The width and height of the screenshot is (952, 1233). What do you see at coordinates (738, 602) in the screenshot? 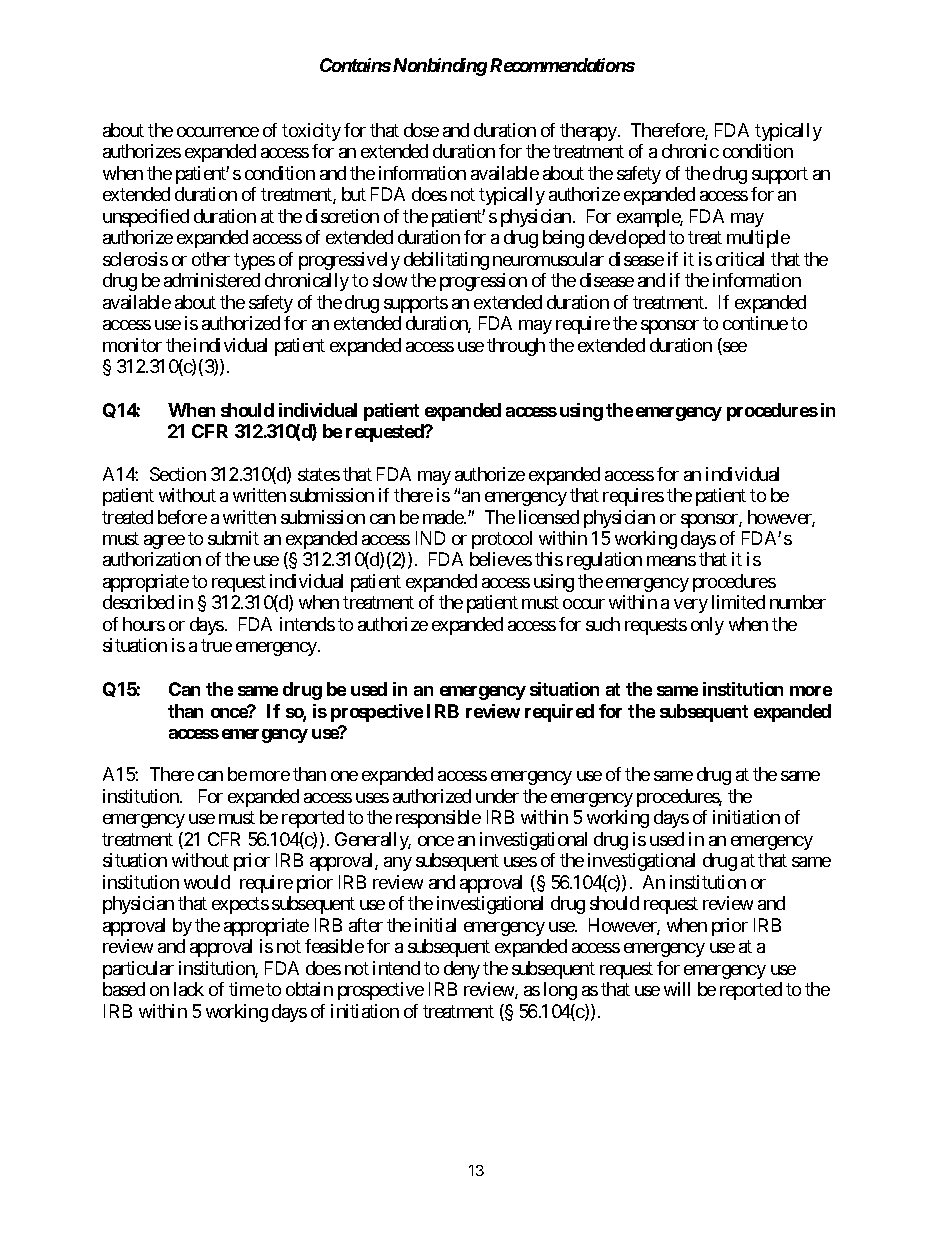
I see `limited` at bounding box center [738, 602].
